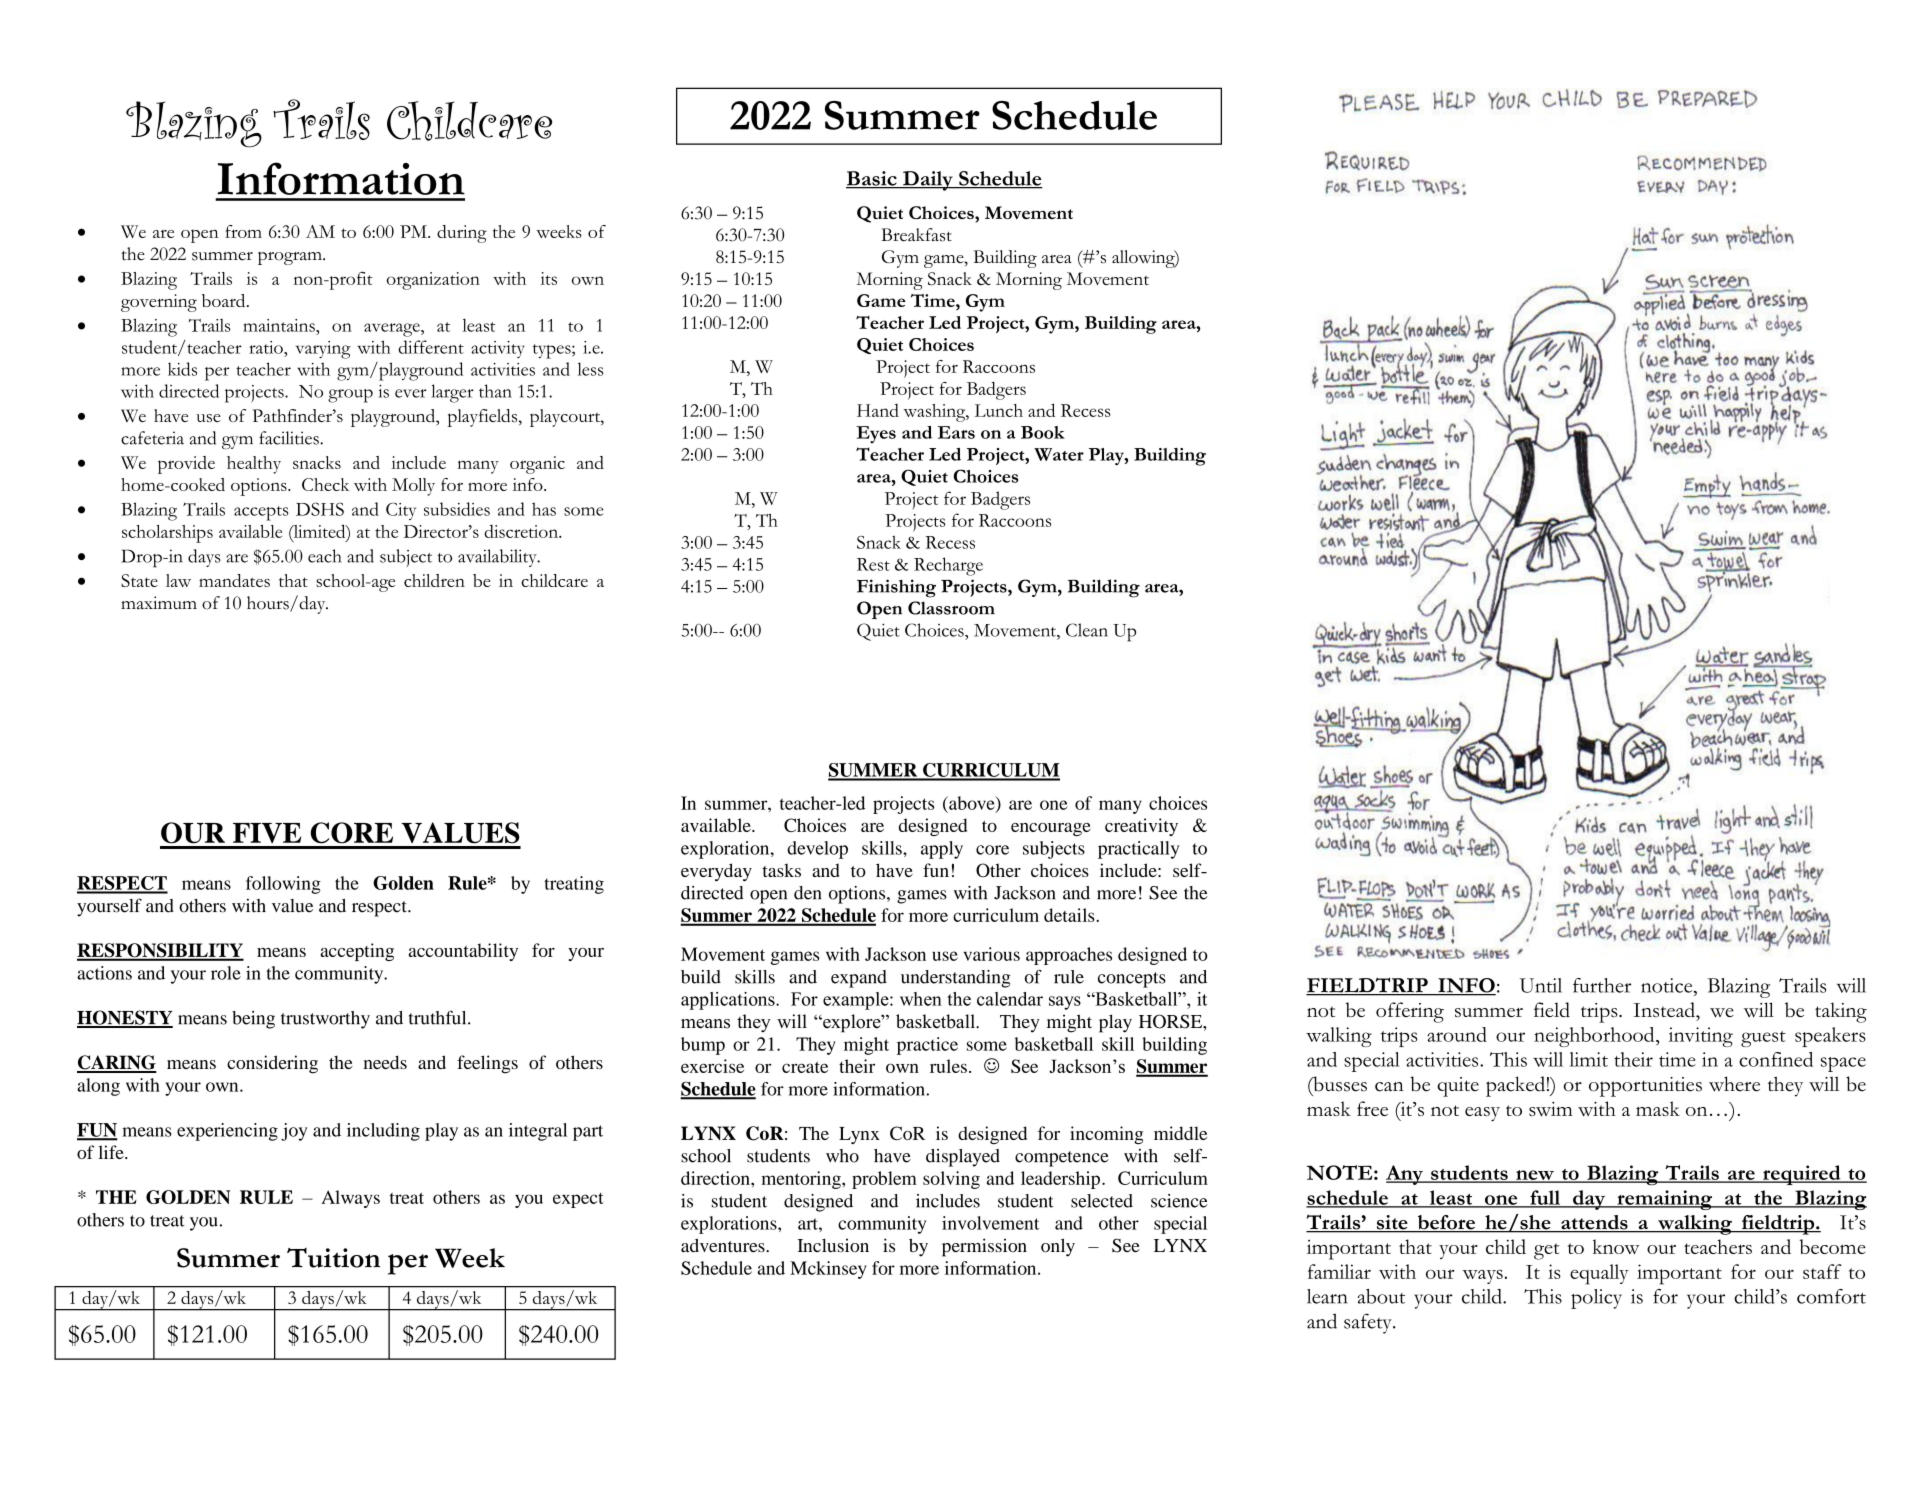 The image size is (1932, 1493). I want to click on Daily, so click(928, 181).
